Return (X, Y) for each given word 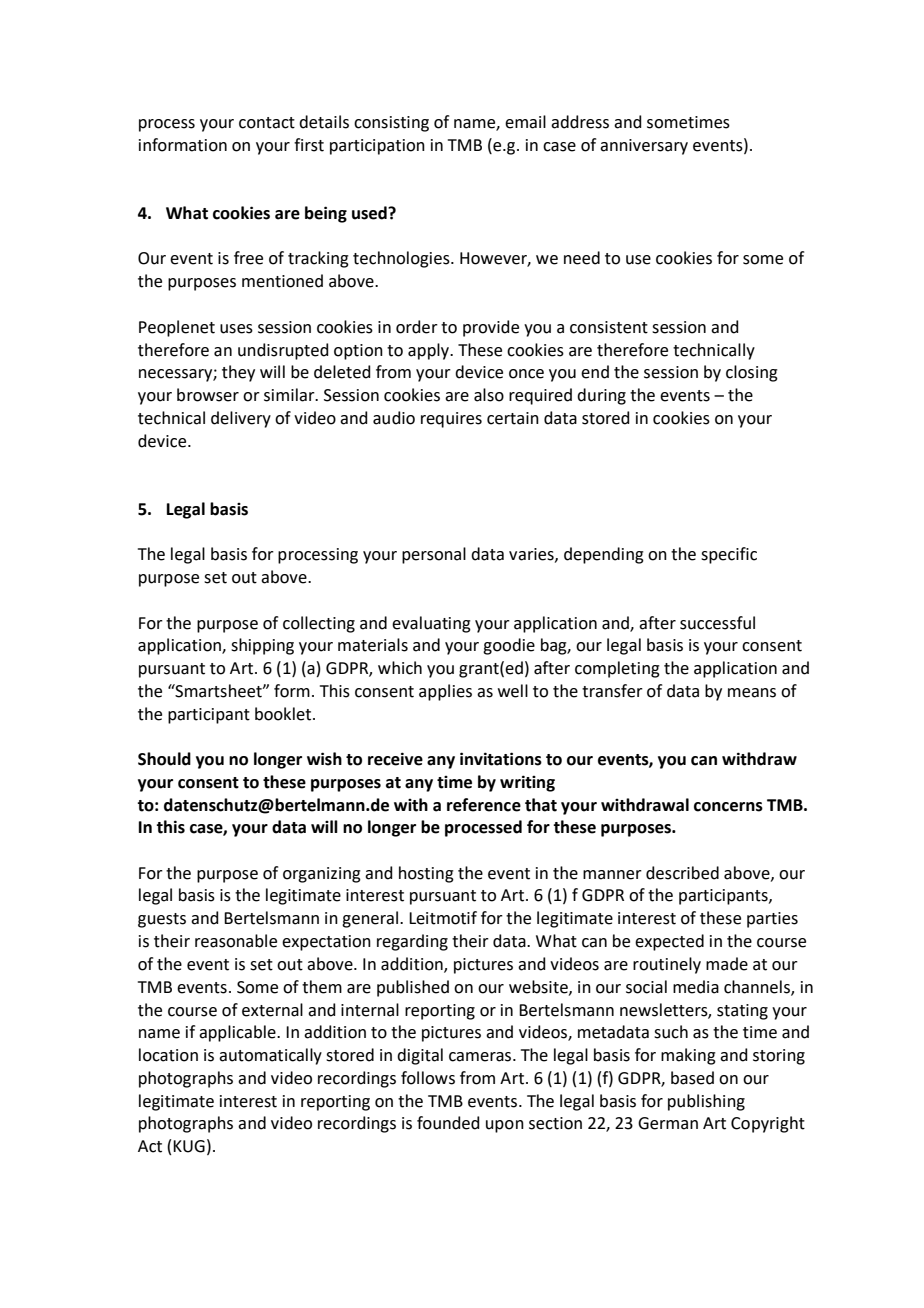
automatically (270, 1056)
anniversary (644, 147)
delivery (241, 419)
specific (729, 555)
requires (451, 420)
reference (484, 805)
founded (448, 1123)
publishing (706, 1102)
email (525, 122)
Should (164, 759)
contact (267, 123)
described (682, 873)
